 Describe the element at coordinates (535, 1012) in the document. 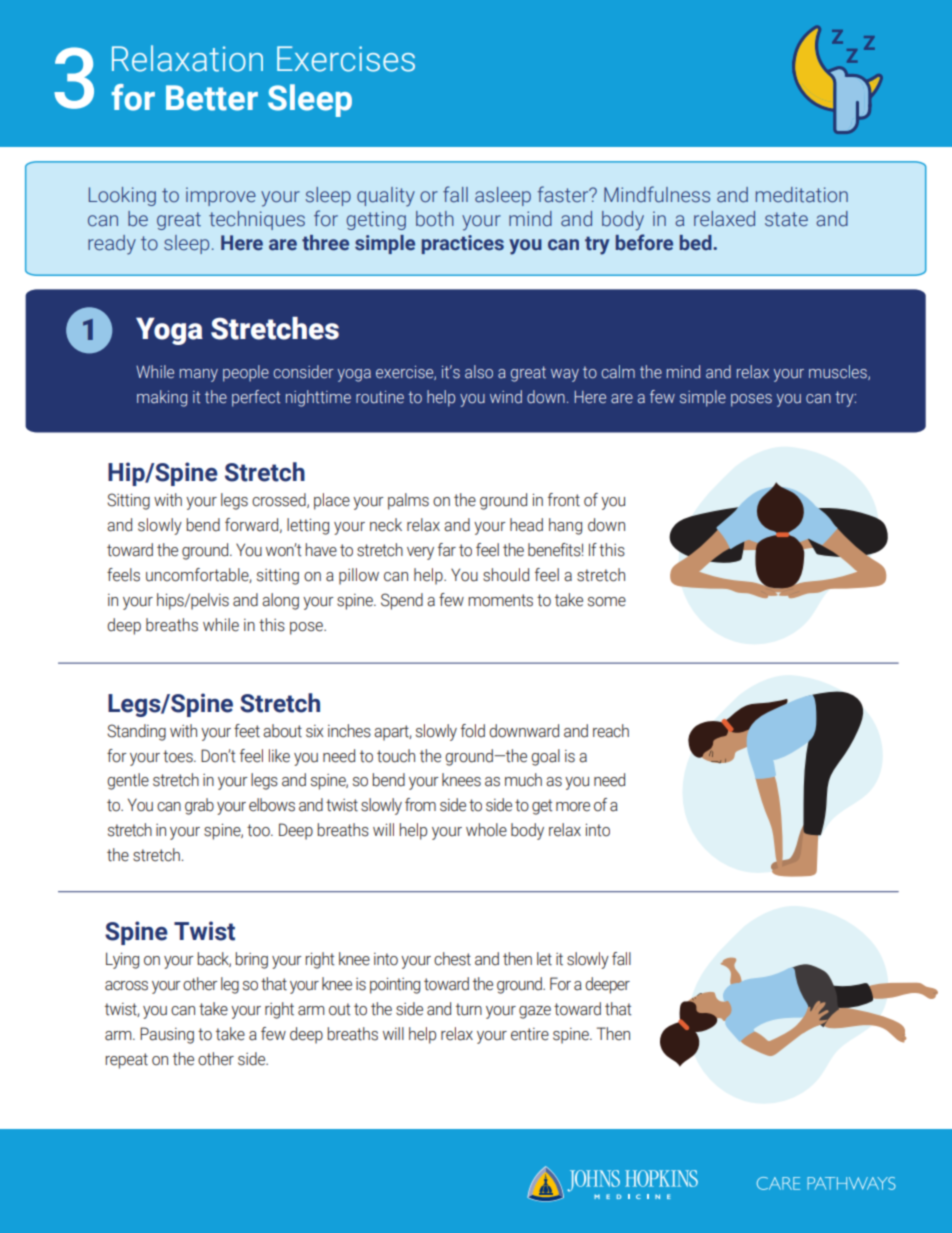

I see `gaze` at that location.
